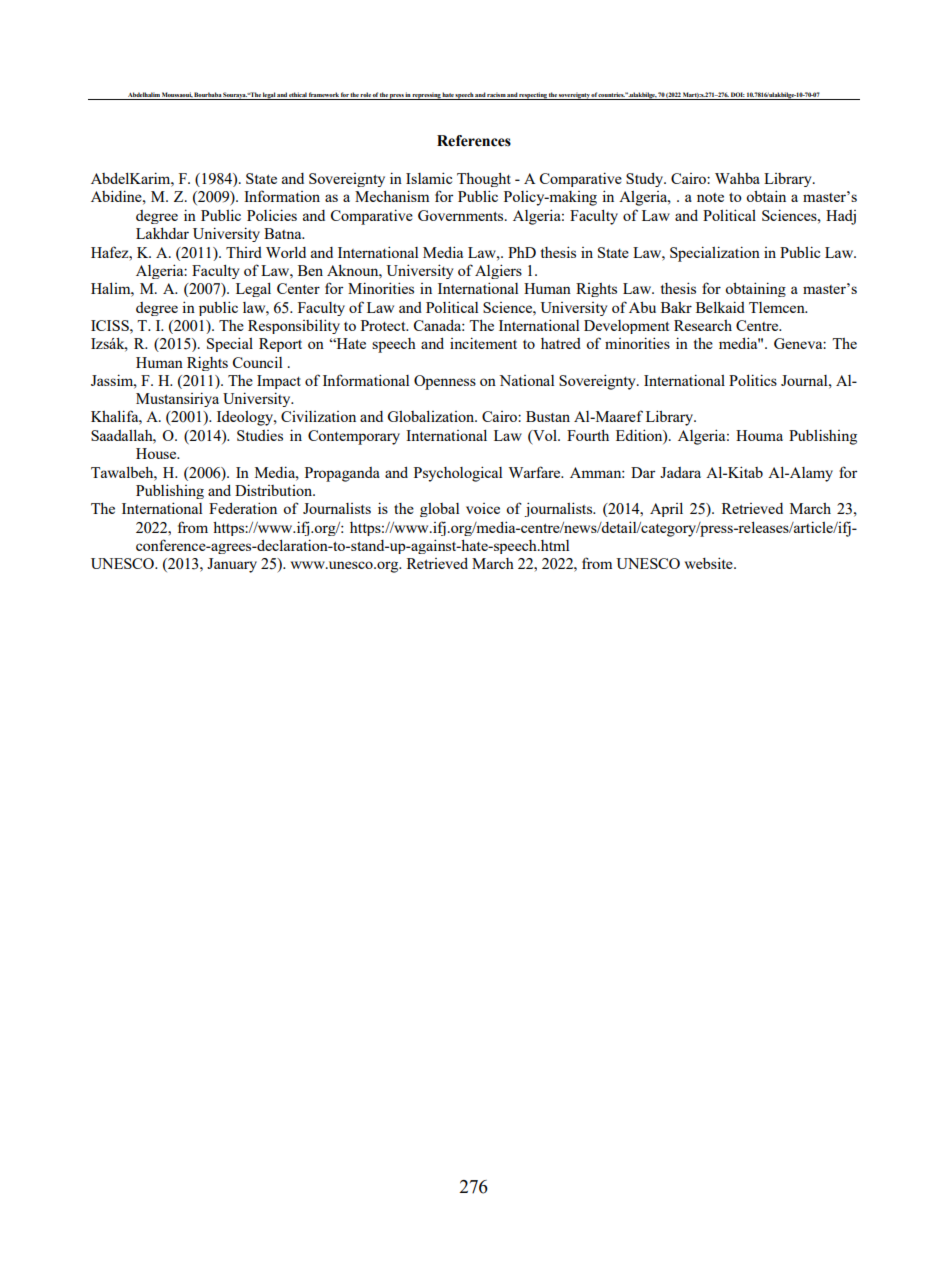 The width and height of the image is (948, 1288). I want to click on January, so click(232, 565).
